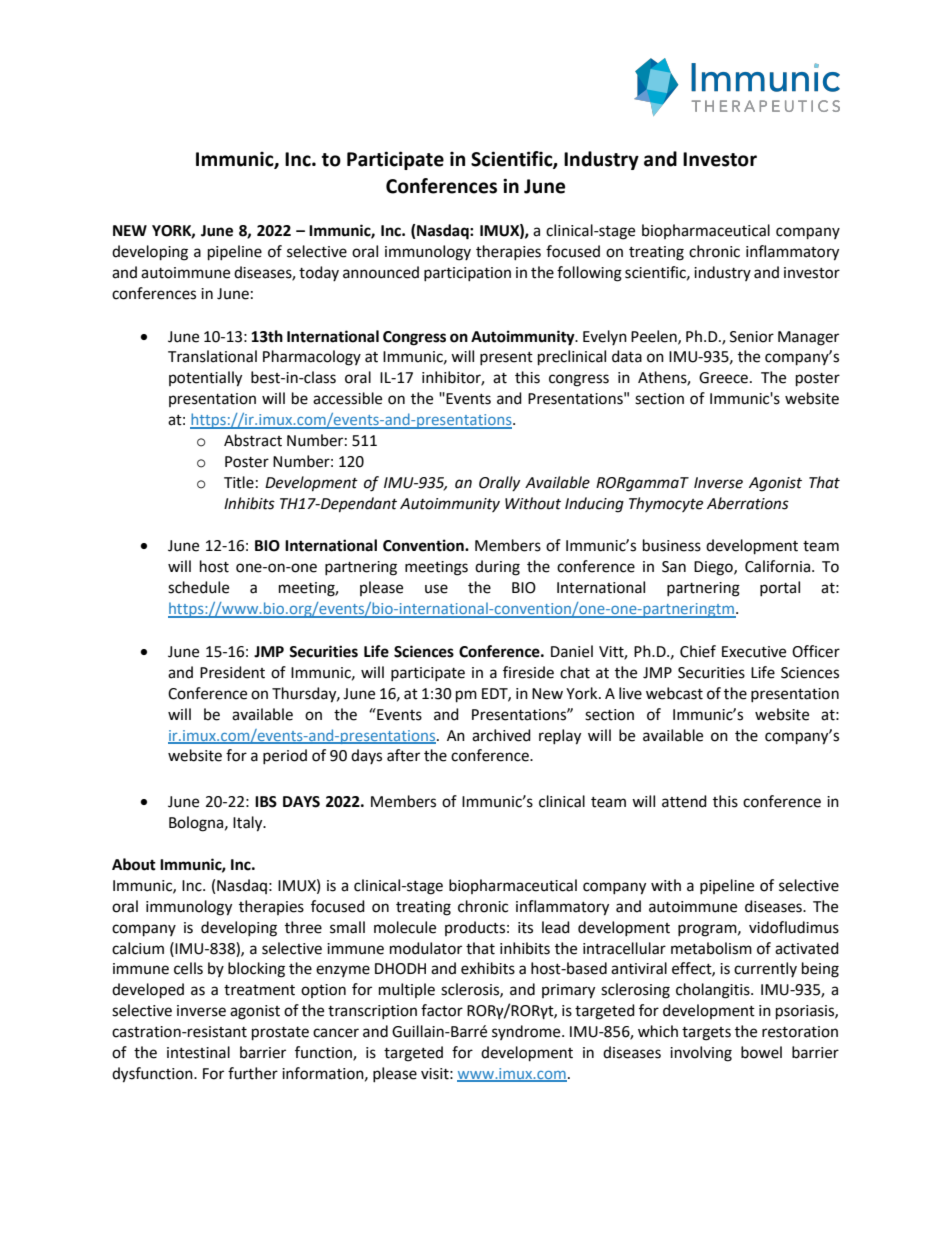  What do you see at coordinates (754, 652) in the screenshot?
I see `Executive` at bounding box center [754, 652].
